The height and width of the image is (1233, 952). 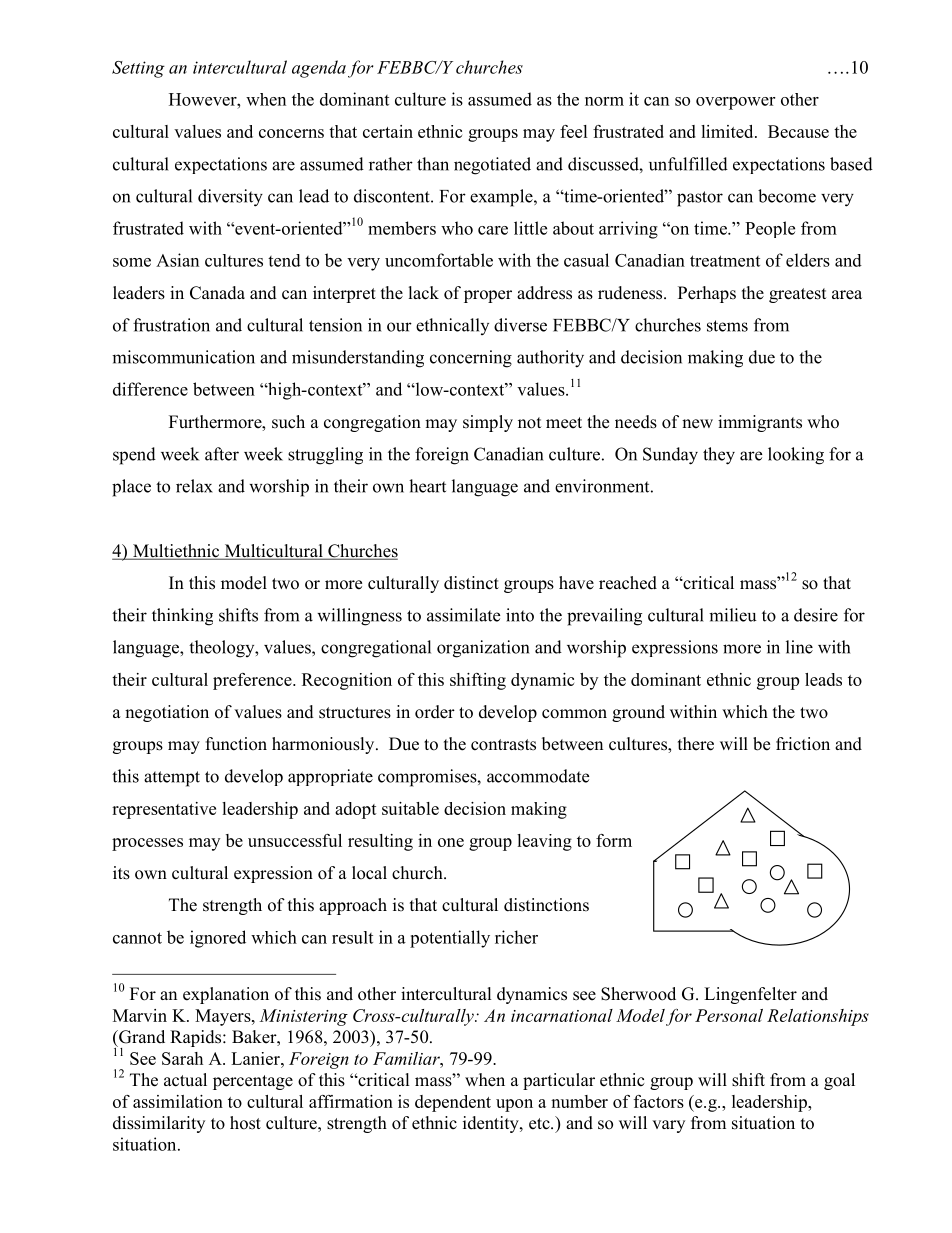 What do you see at coordinates (183, 357) in the image?
I see `miscommunication` at bounding box center [183, 357].
